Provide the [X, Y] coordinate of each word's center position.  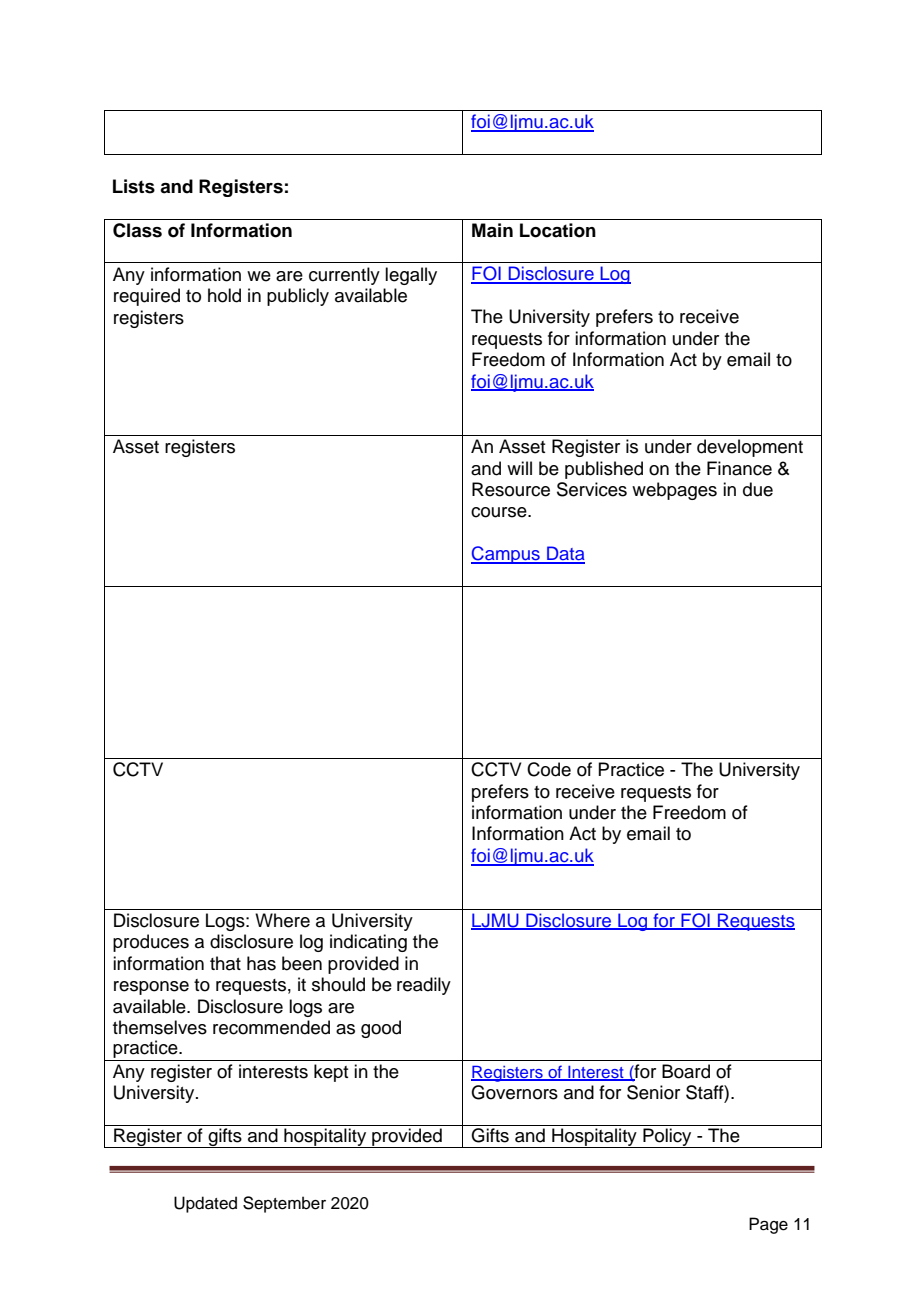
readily [424, 986]
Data [565, 554]
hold [224, 295]
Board [686, 1071]
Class [137, 230]
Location [558, 230]
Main [492, 230]
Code [549, 769]
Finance [739, 468]
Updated [205, 1204]
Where [282, 920]
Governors [514, 1092]
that [225, 963]
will [519, 468]
